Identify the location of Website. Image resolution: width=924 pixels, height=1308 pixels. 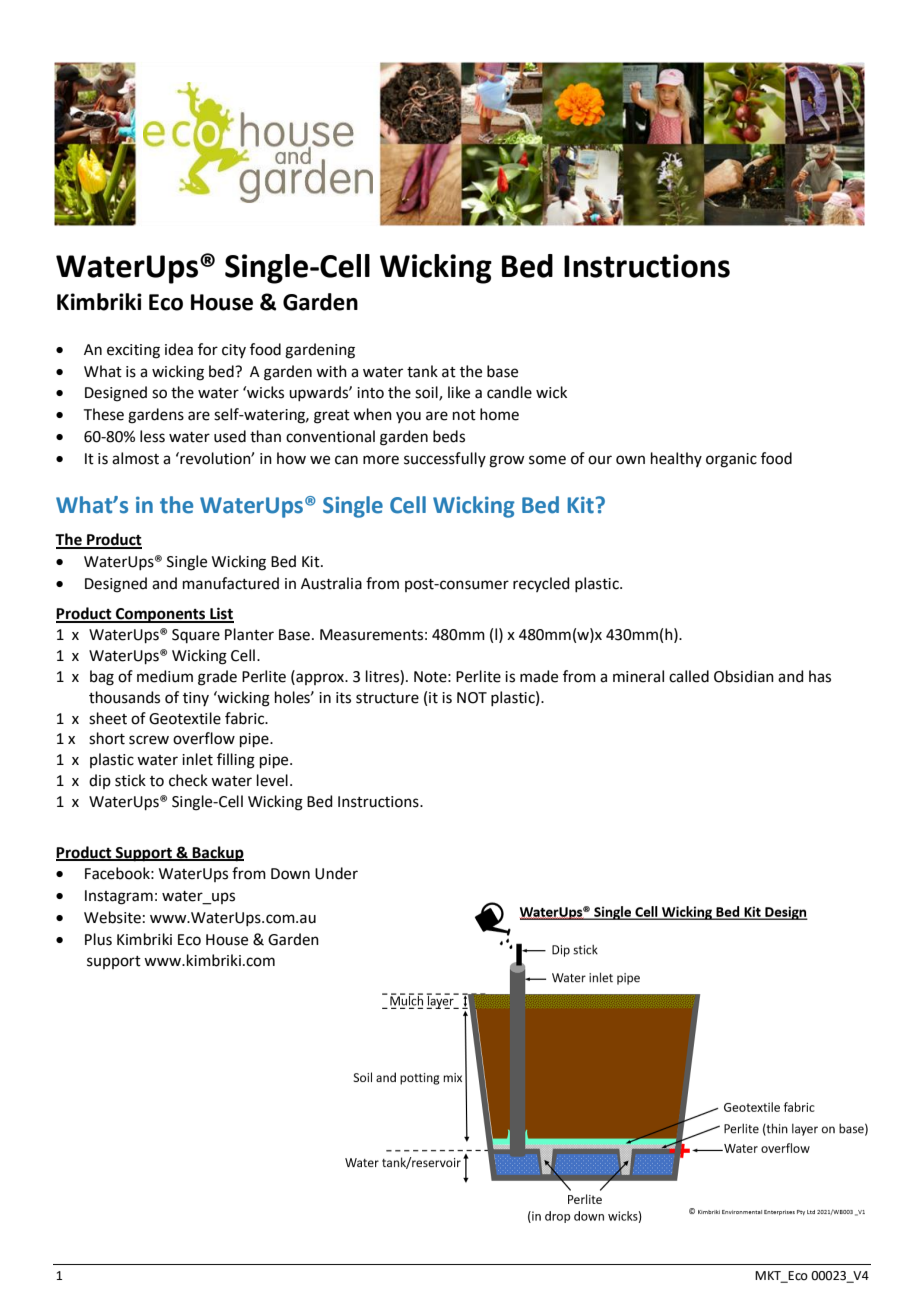
(112, 917).
